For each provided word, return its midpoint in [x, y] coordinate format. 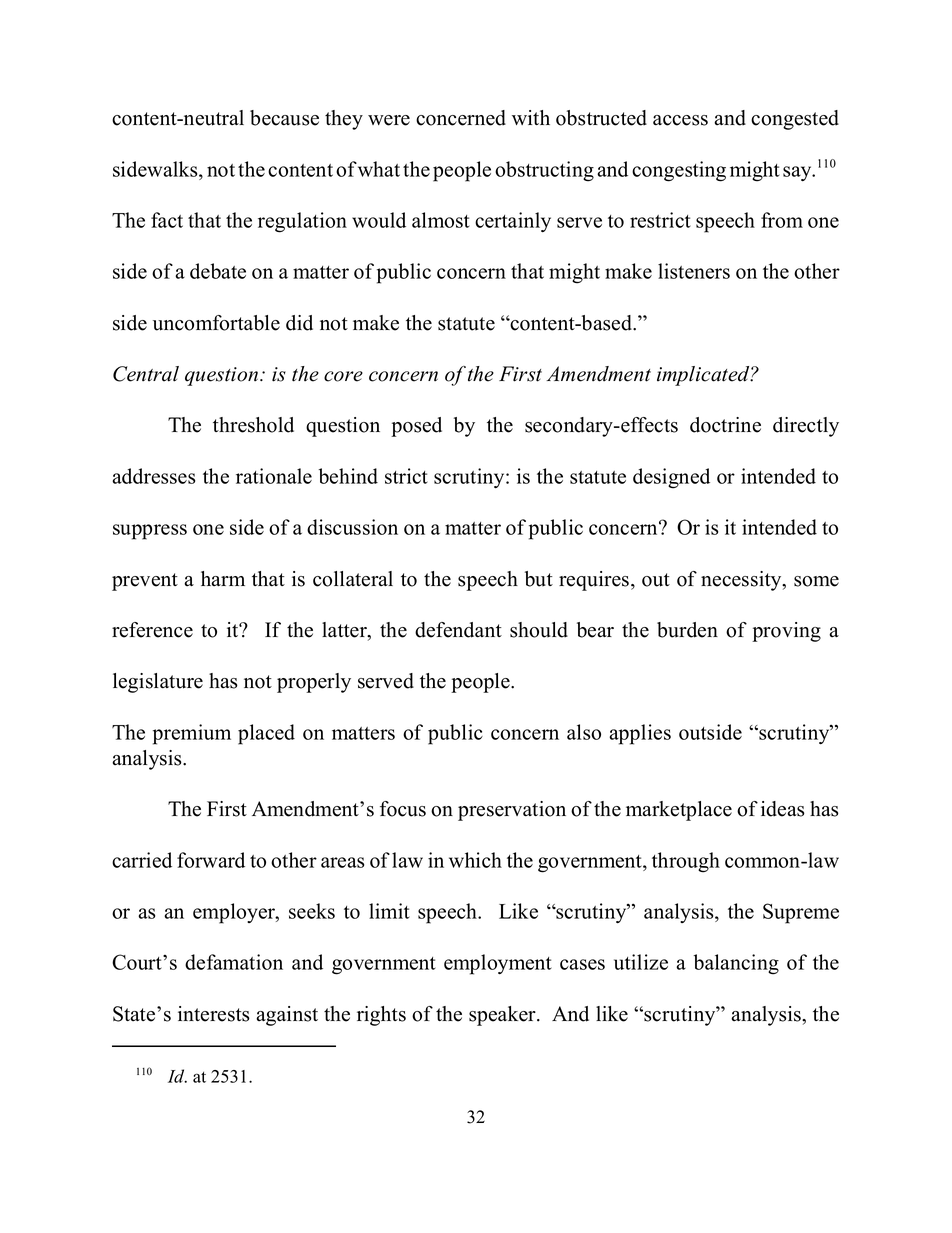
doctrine [725, 425]
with [531, 117]
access [680, 120]
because [284, 118]
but [539, 579]
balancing [736, 964]
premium [192, 734]
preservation [512, 811]
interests [214, 1014]
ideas [783, 809]
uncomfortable [216, 323]
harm [223, 578]
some [816, 581]
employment [498, 964]
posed [416, 427]
